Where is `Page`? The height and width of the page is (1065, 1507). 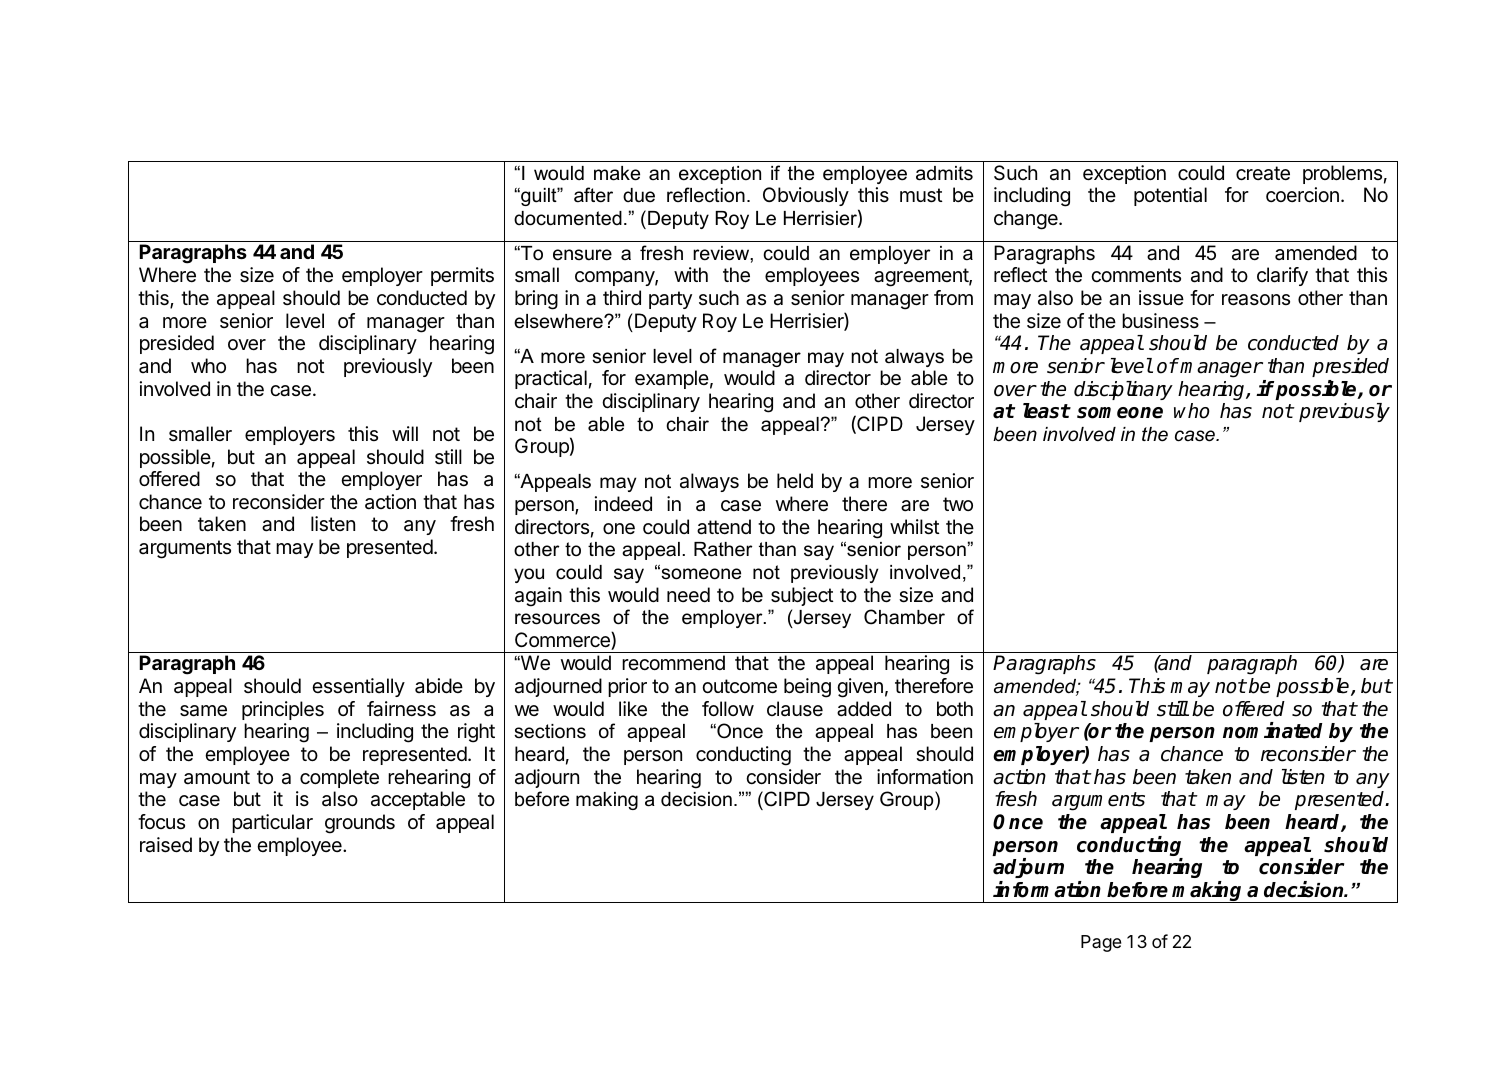
Page is located at coordinates (1101, 943).
